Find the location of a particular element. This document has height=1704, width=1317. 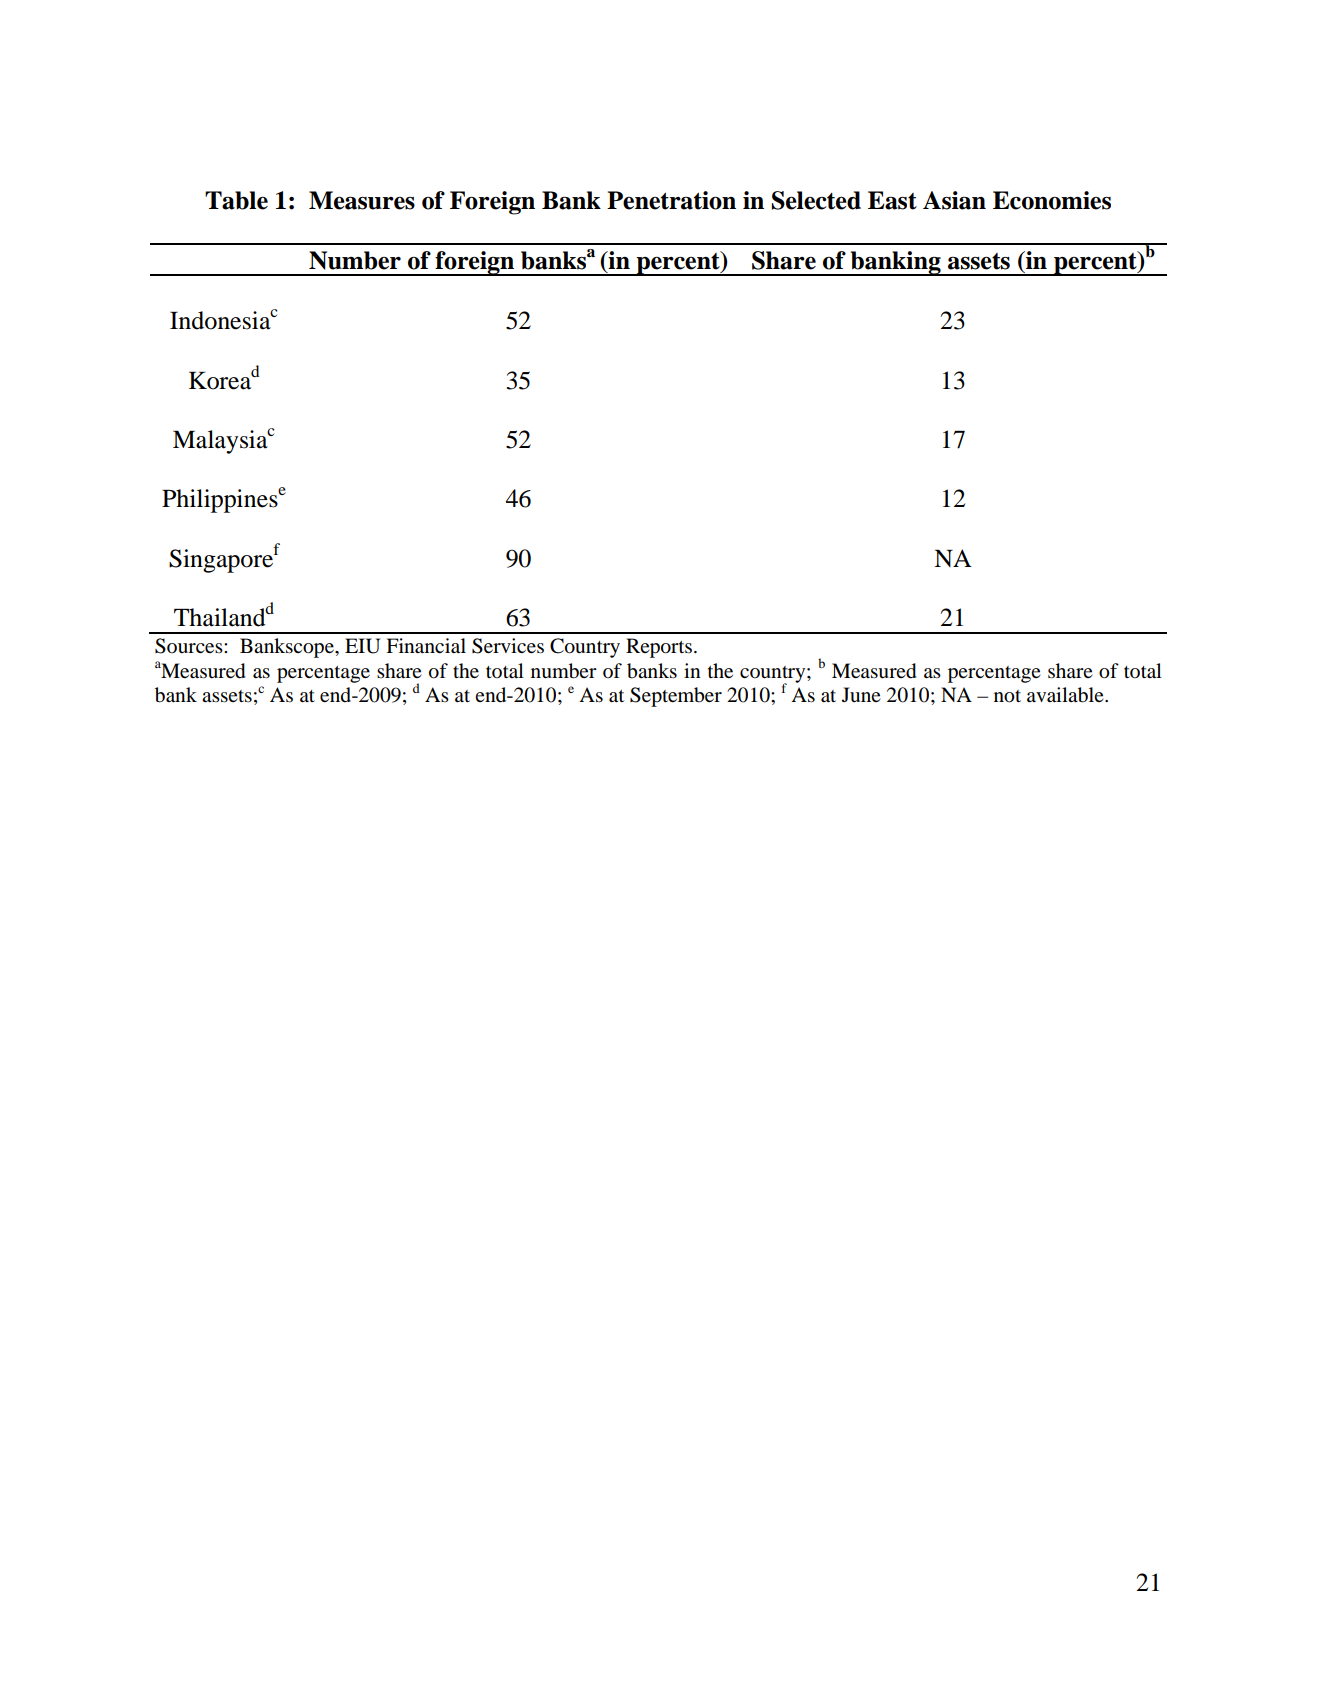

Table is located at coordinates (236, 200).
